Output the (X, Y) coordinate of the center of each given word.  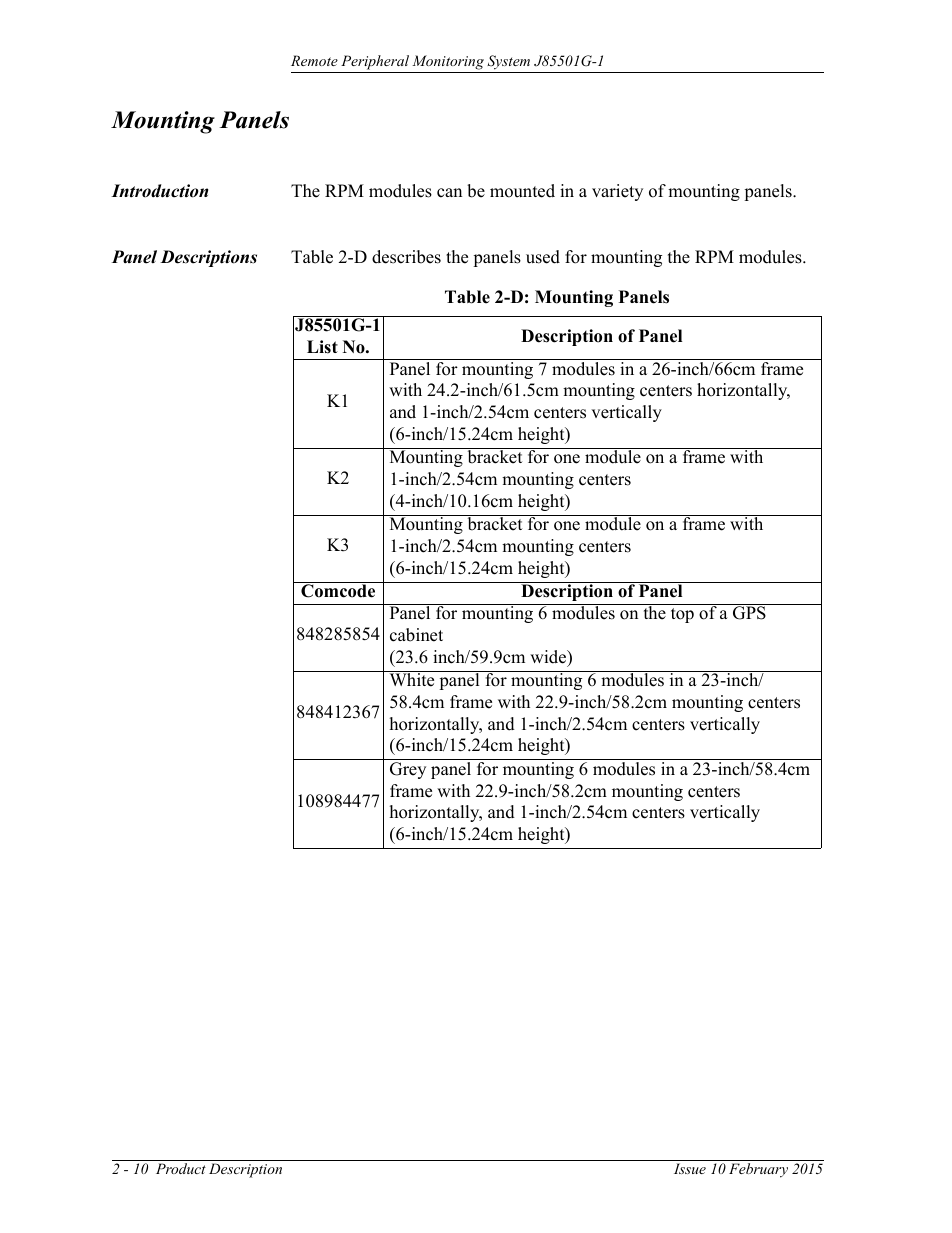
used (543, 257)
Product (181, 1168)
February (758, 1170)
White (412, 679)
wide (549, 658)
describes (406, 257)
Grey (408, 770)
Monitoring (448, 62)
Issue (690, 1168)
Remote (314, 60)
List (322, 347)
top (682, 615)
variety (617, 192)
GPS (749, 612)
